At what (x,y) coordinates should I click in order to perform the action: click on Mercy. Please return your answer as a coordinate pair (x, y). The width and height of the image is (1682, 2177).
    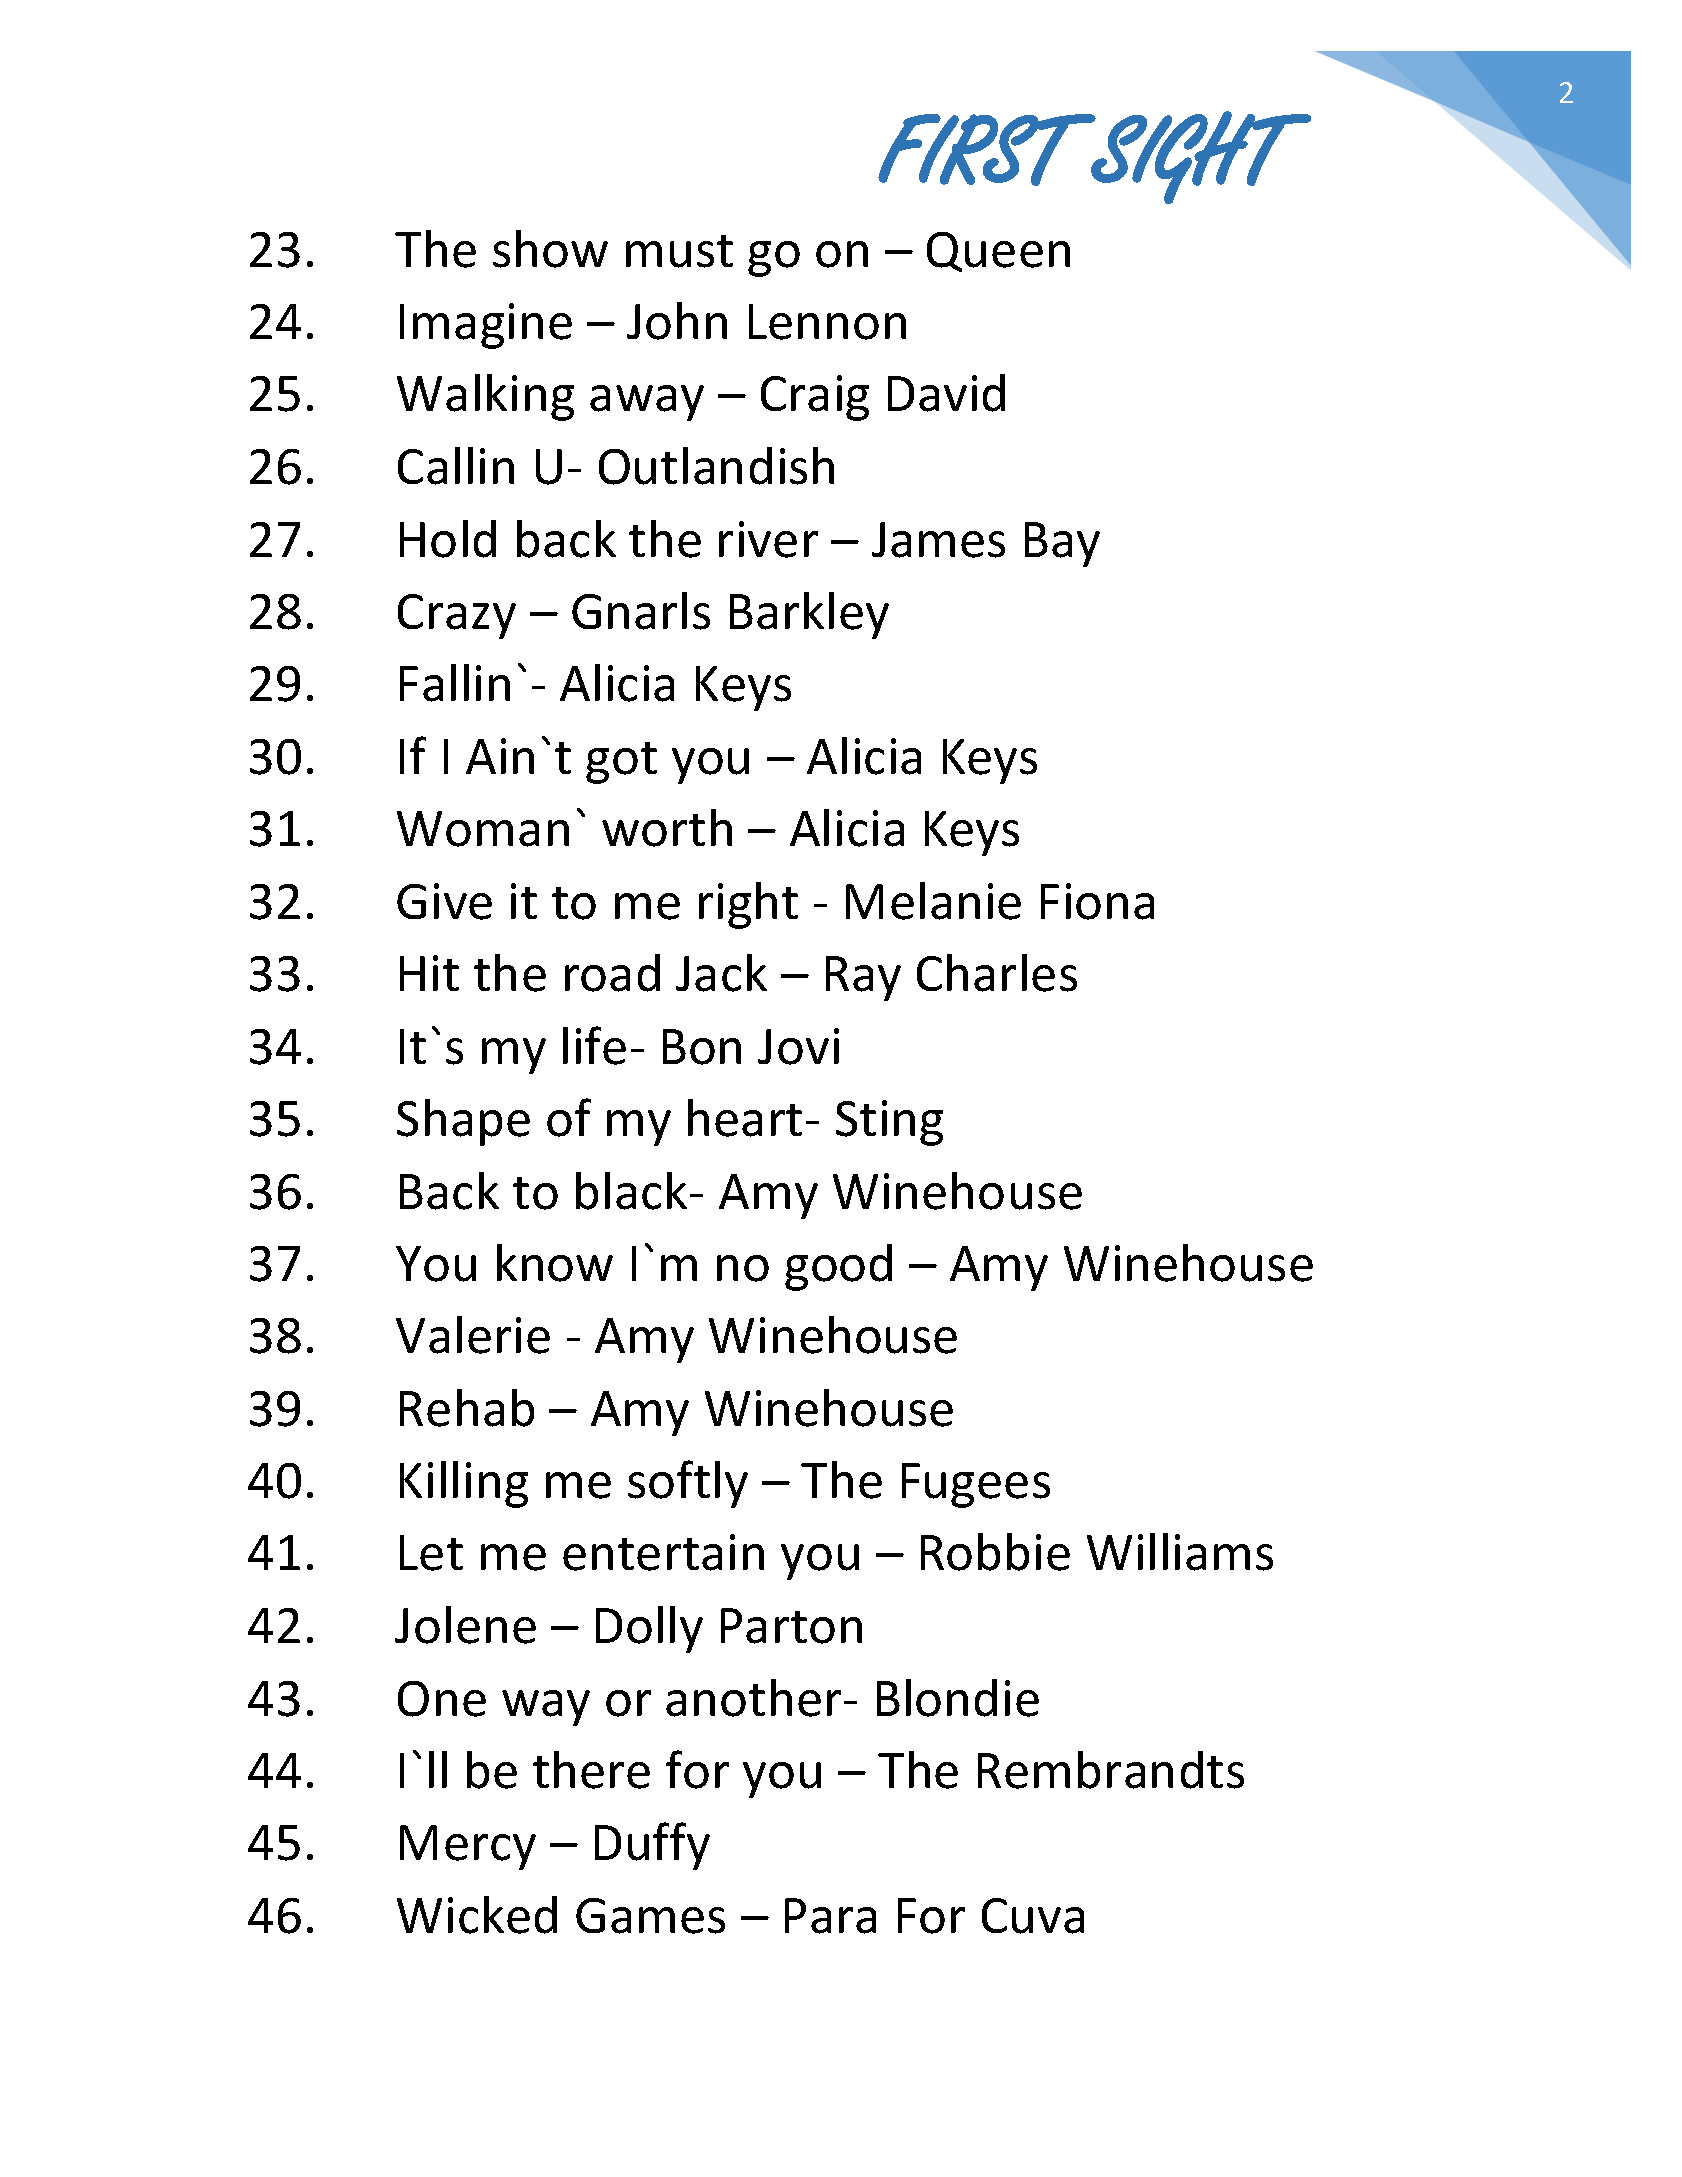
    Looking at the image, I should click on (468, 1847).
